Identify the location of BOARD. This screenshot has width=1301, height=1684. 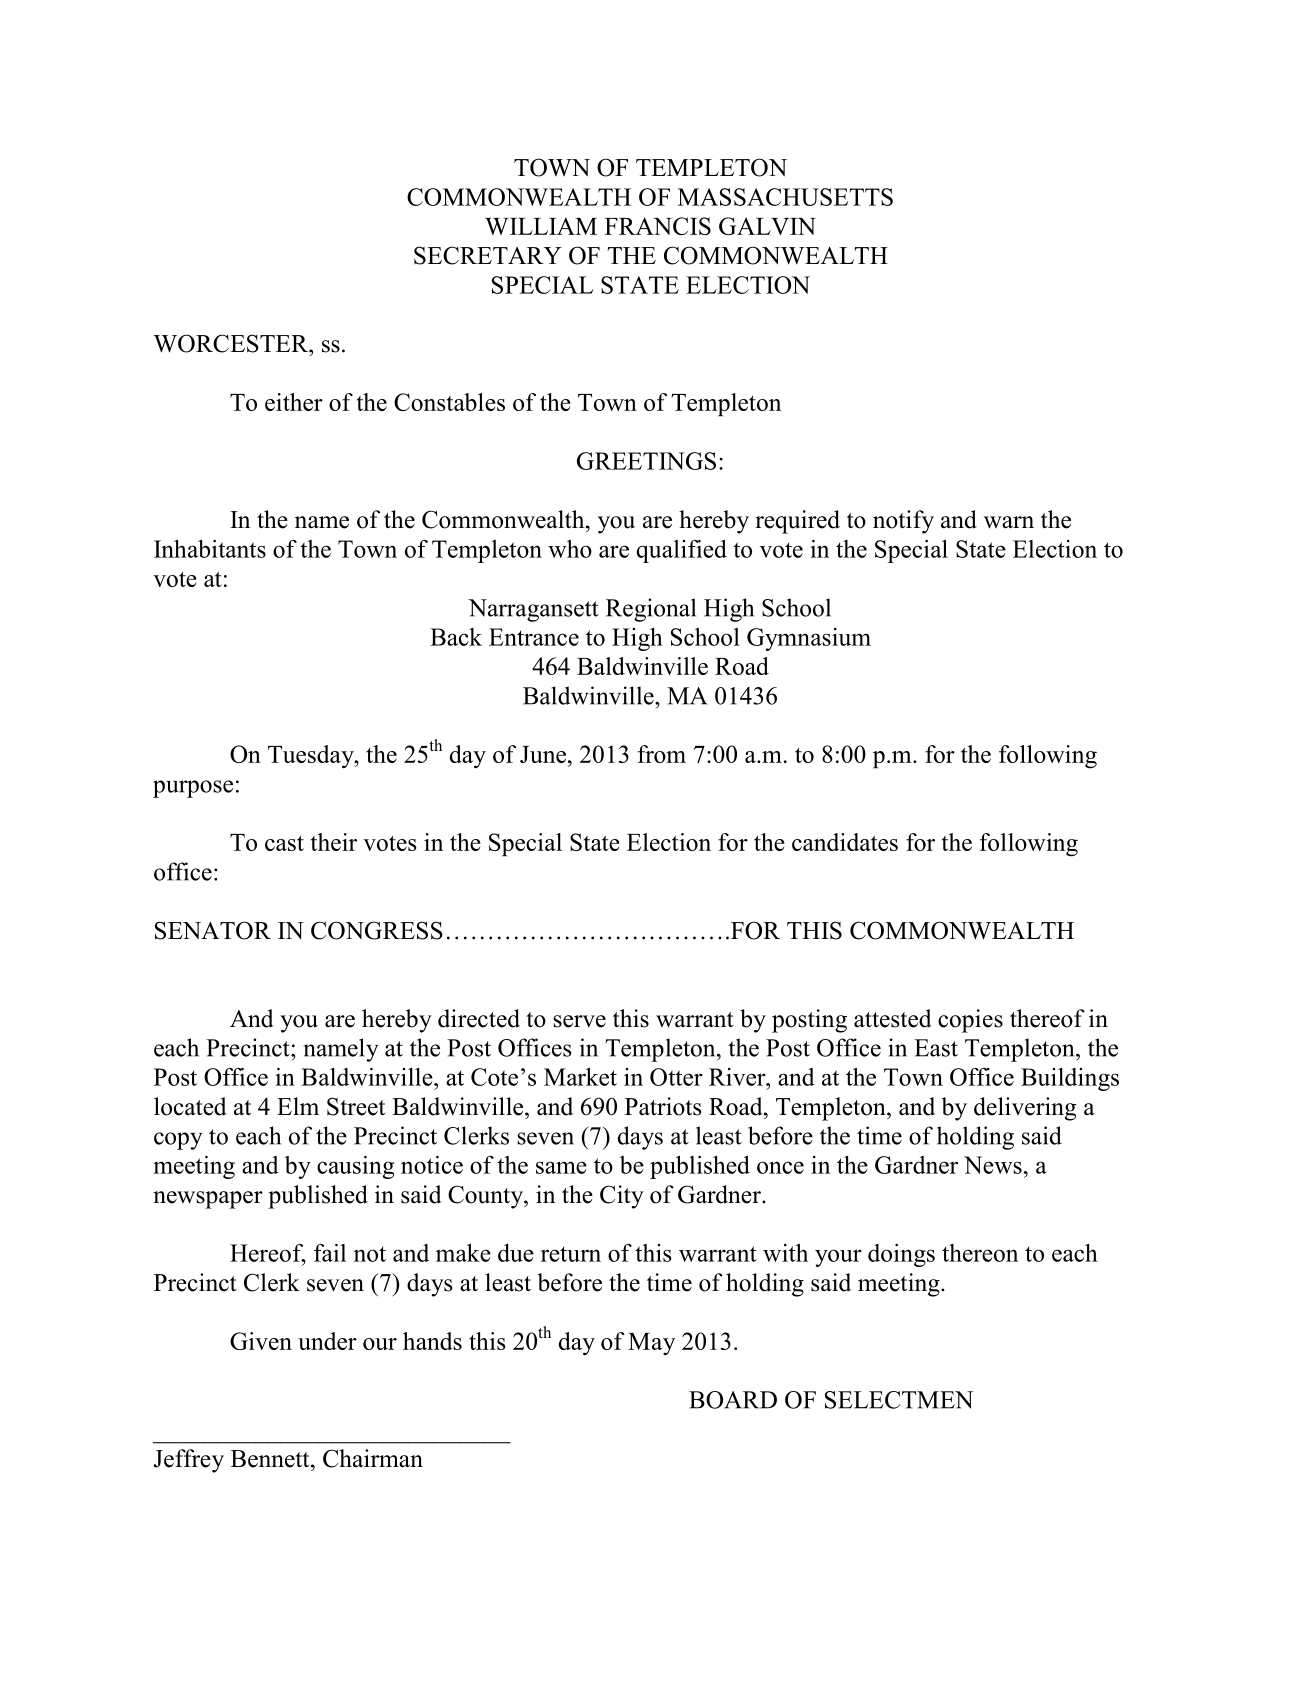
(733, 1400).
